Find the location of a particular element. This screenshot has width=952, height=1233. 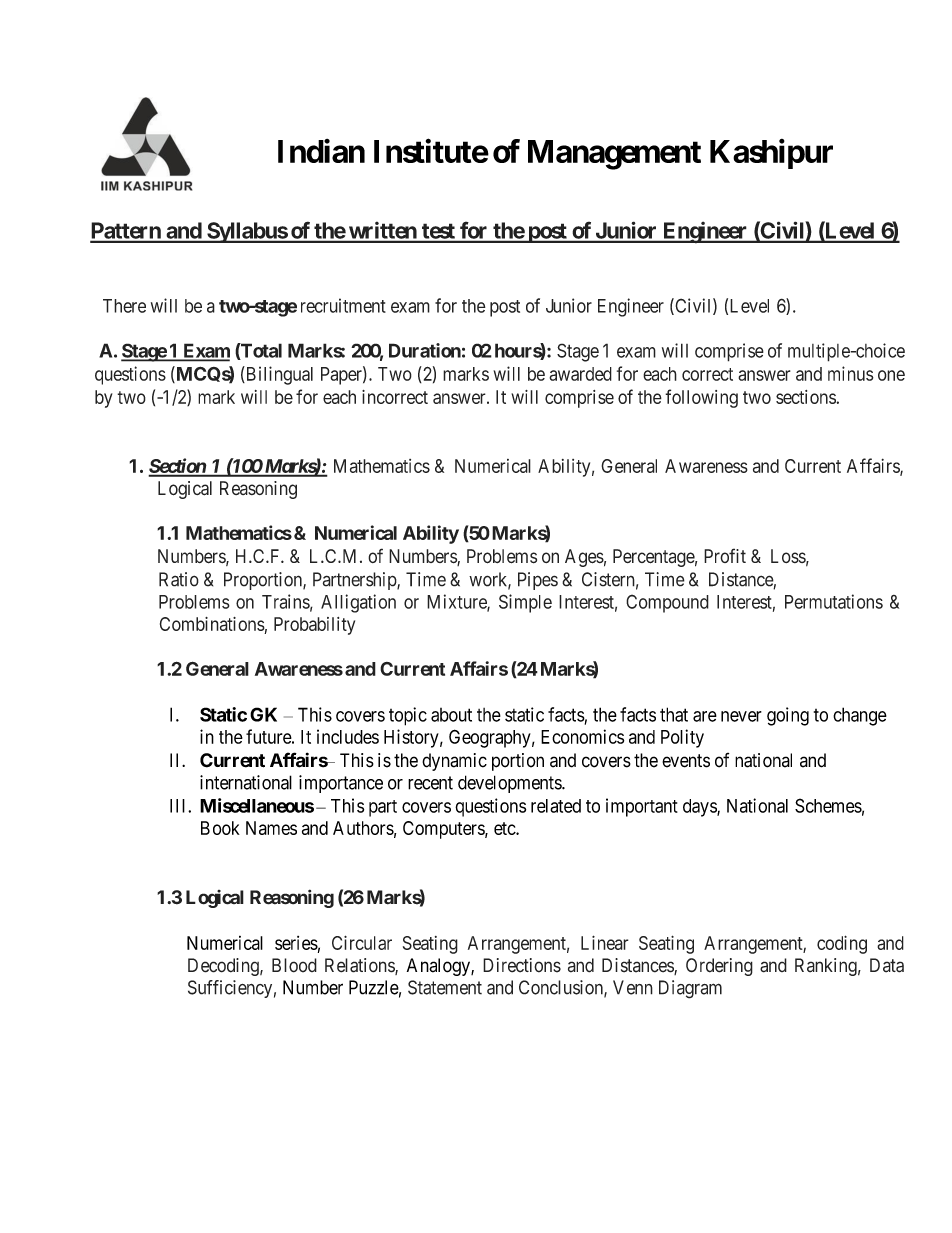

Permutations is located at coordinates (834, 601).
